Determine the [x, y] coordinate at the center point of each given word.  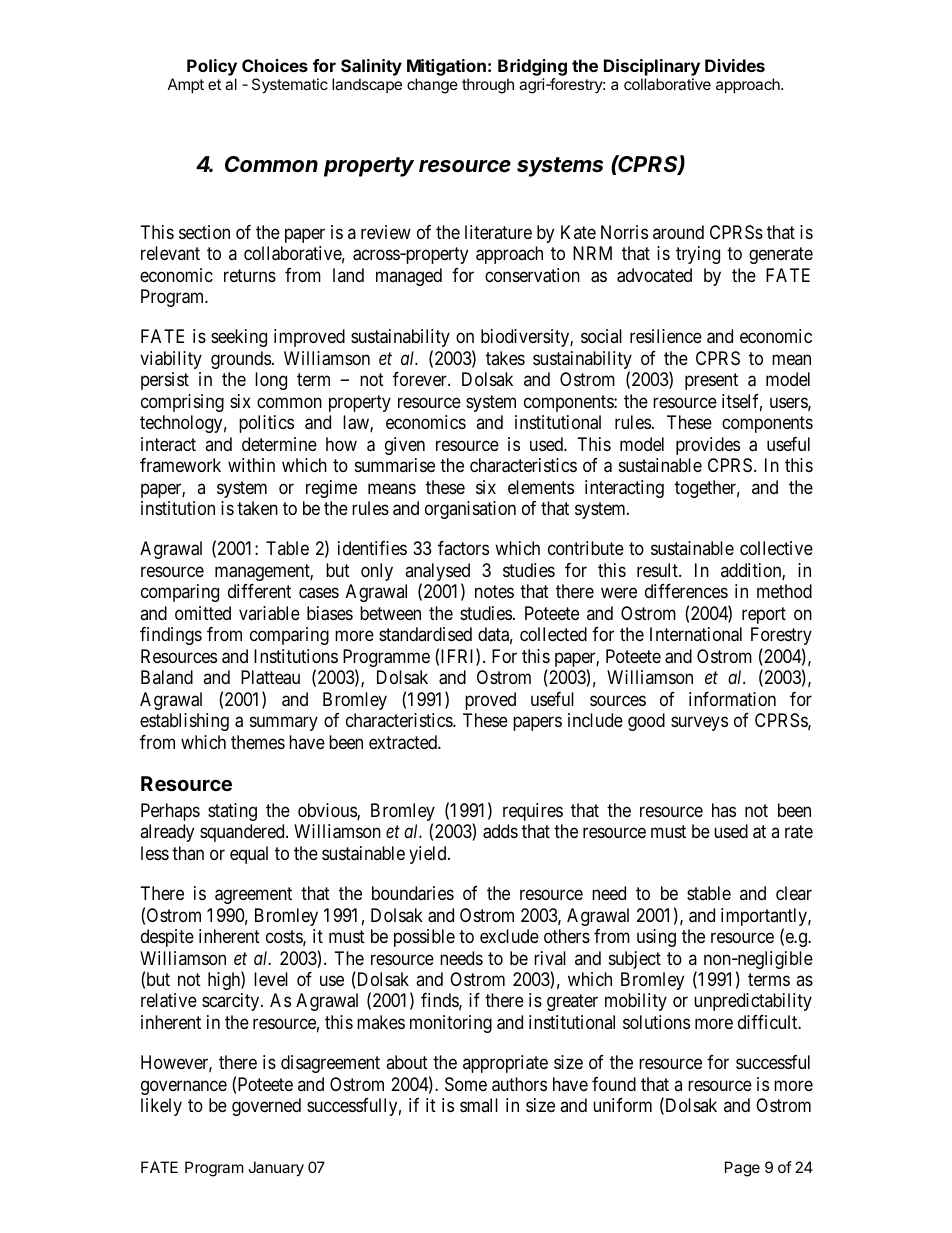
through [488, 86]
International [696, 634]
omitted [203, 613]
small [479, 1105]
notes [494, 592]
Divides [735, 65]
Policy [212, 67]
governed [266, 1107]
